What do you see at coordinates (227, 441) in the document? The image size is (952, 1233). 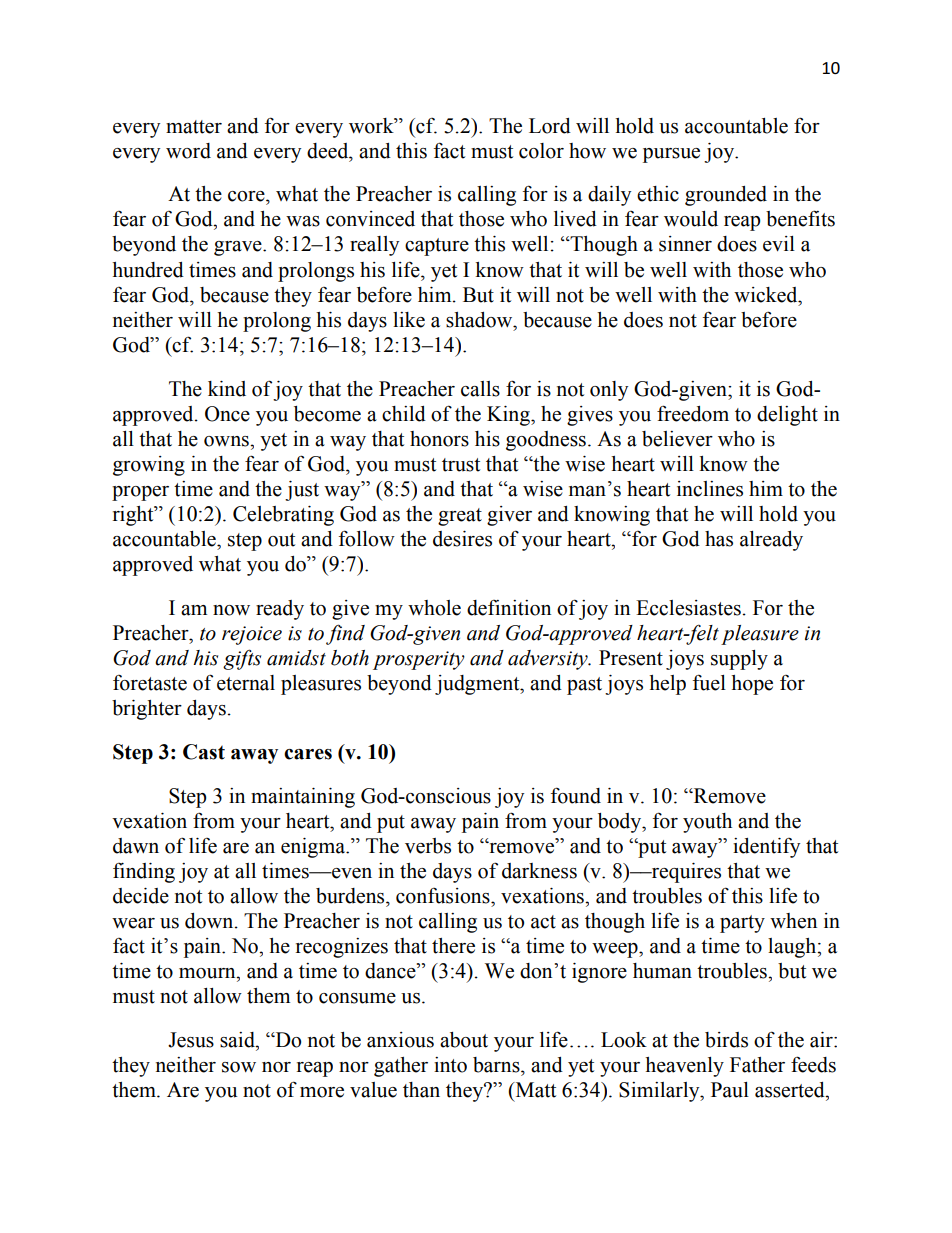 I see `owns` at bounding box center [227, 441].
